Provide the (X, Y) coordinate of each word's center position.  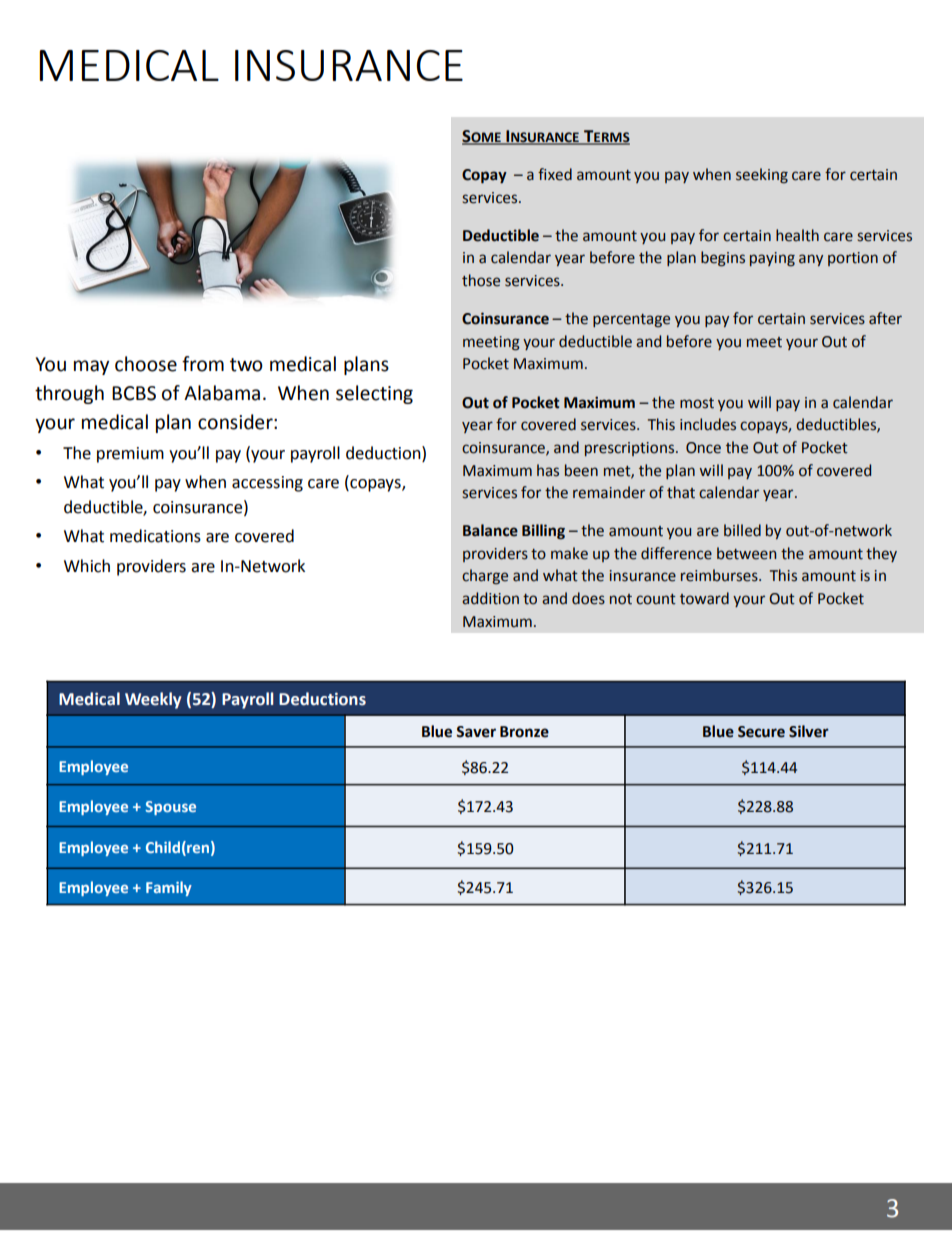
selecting (374, 394)
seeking (762, 176)
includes (708, 424)
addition (490, 598)
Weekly (153, 700)
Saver (476, 732)
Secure (761, 732)
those (481, 280)
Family (169, 888)
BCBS (134, 393)
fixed (555, 174)
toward (704, 598)
